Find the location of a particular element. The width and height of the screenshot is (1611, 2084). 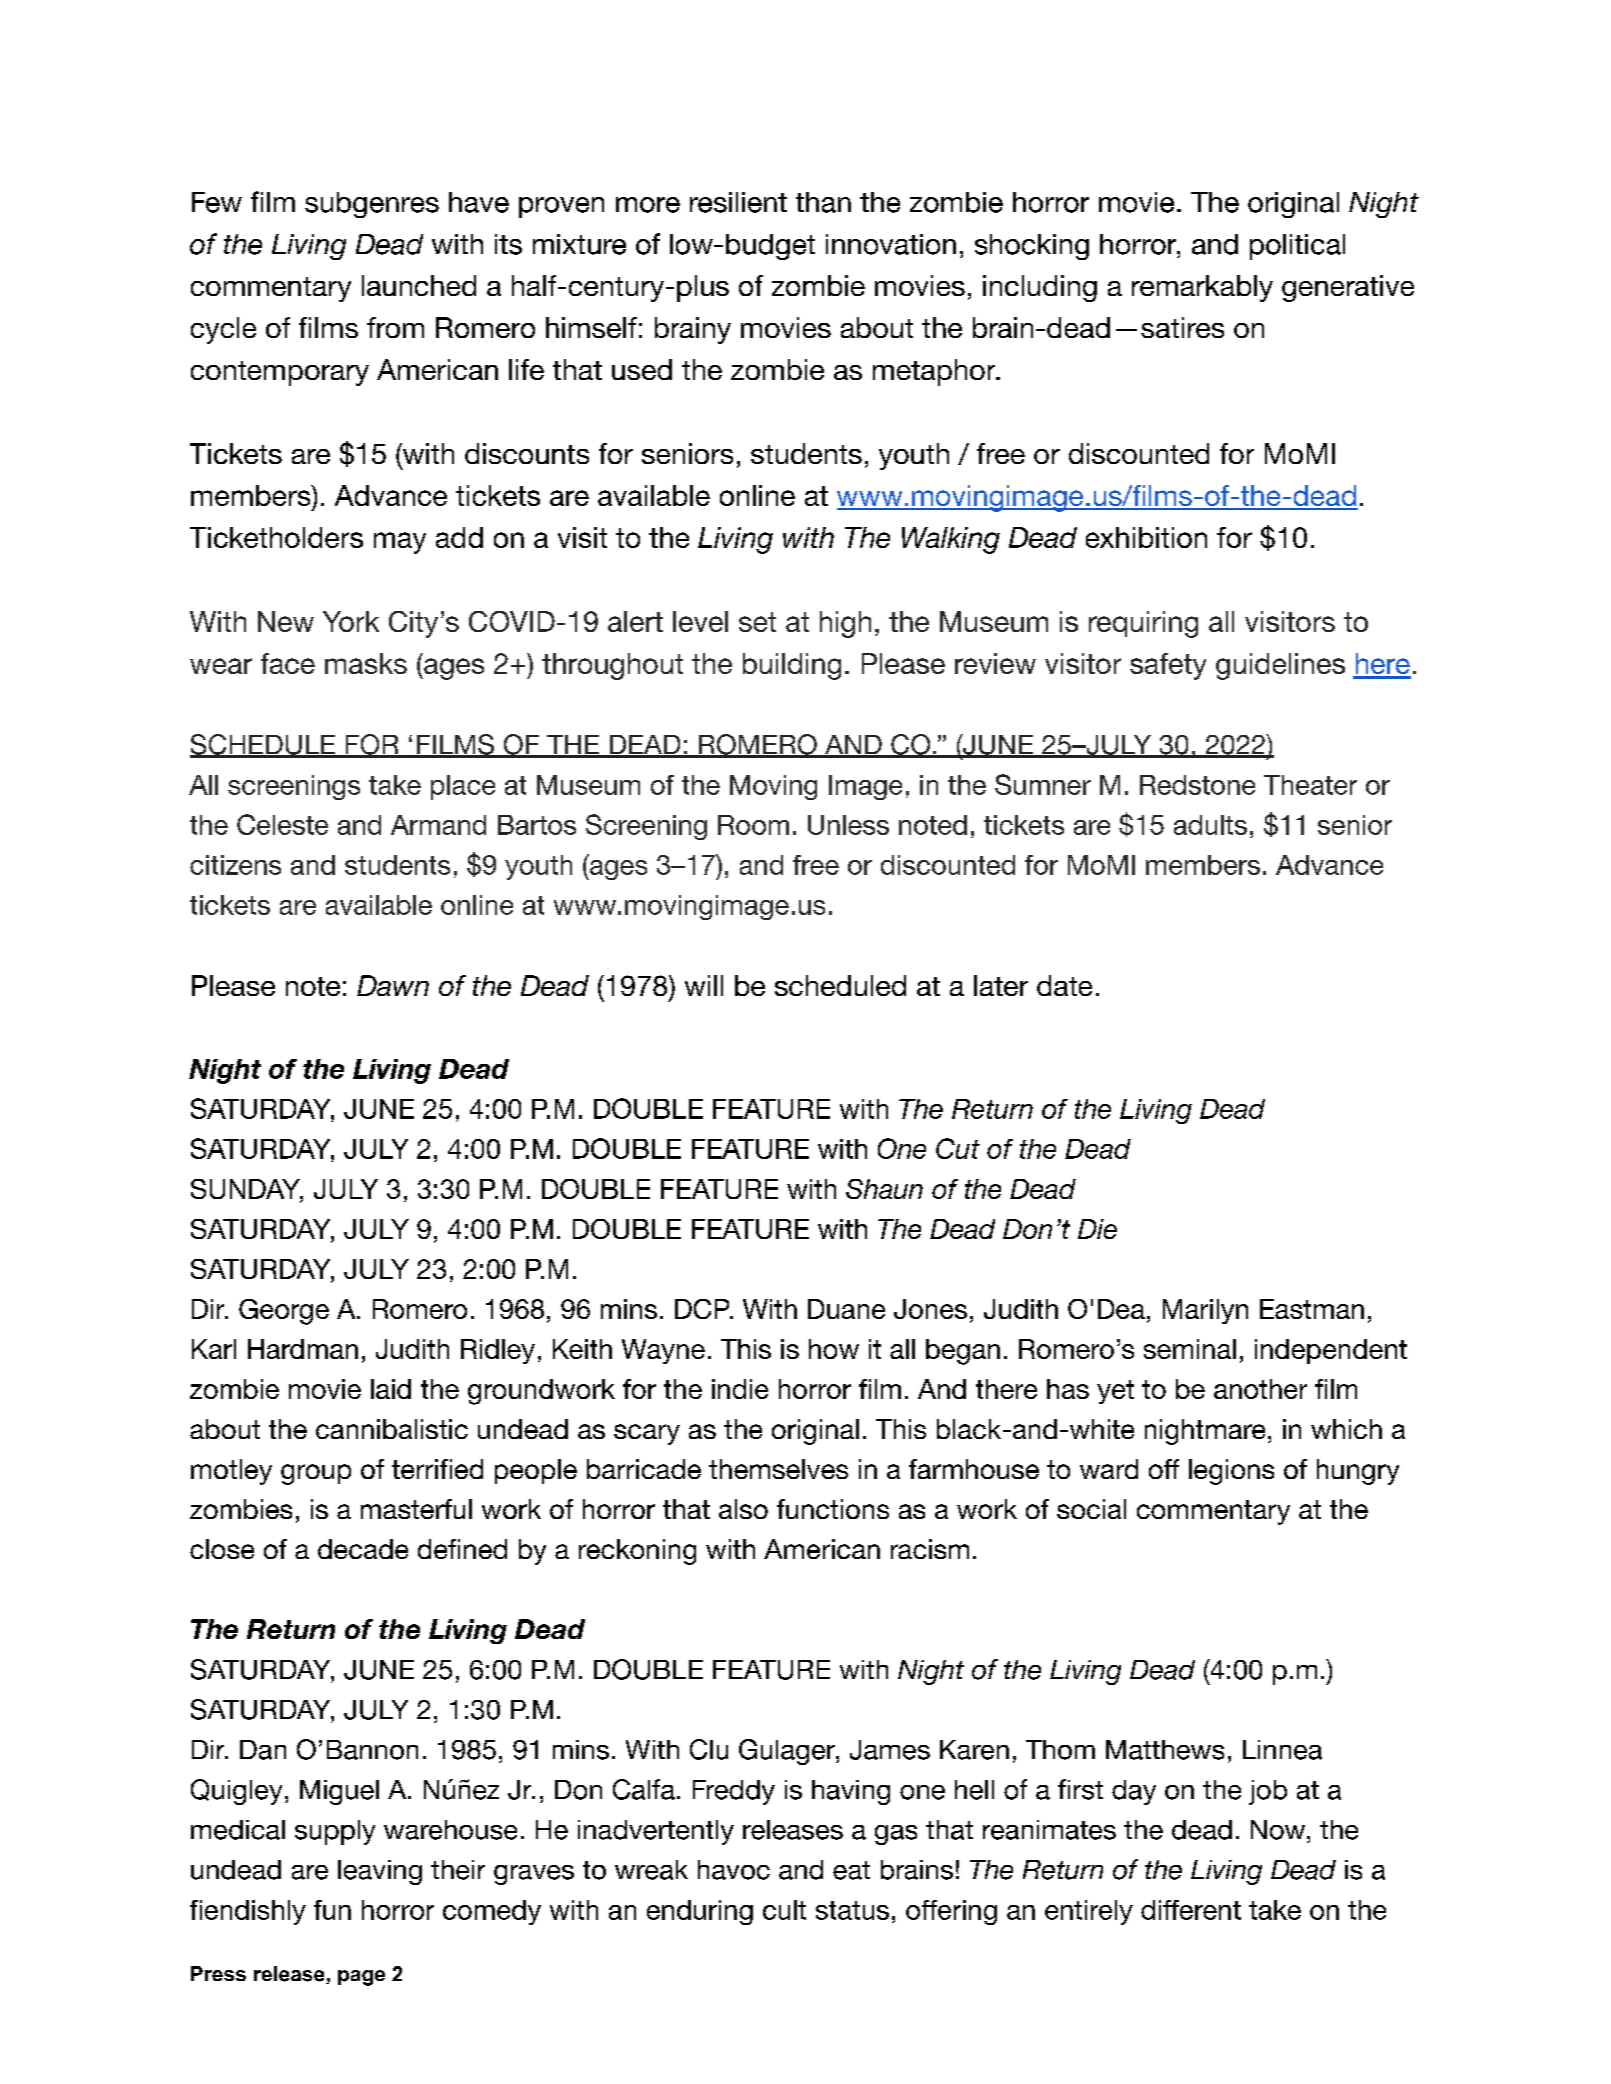

subgenres is located at coordinates (372, 205).
